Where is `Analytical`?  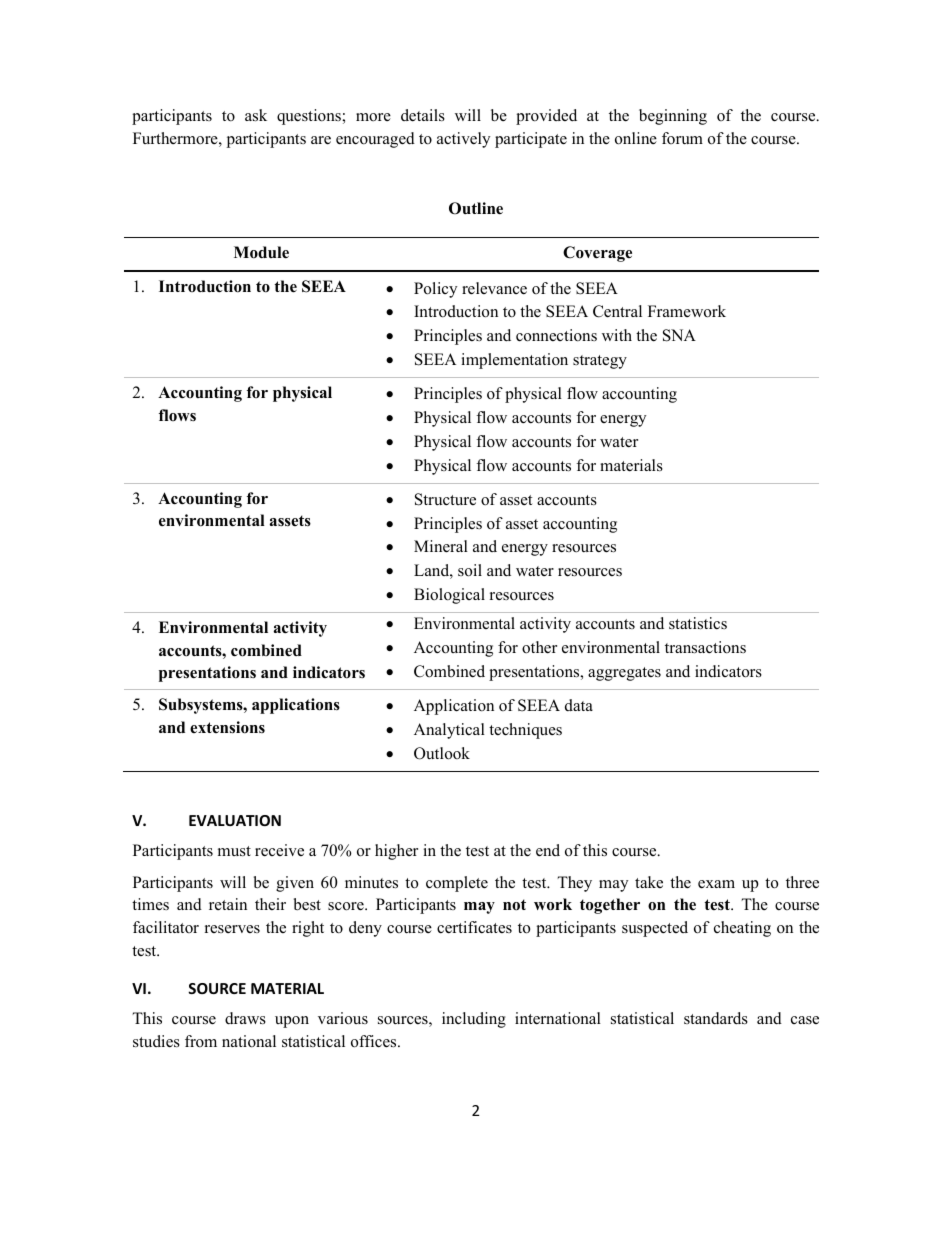 Analytical is located at coordinates (449, 731).
